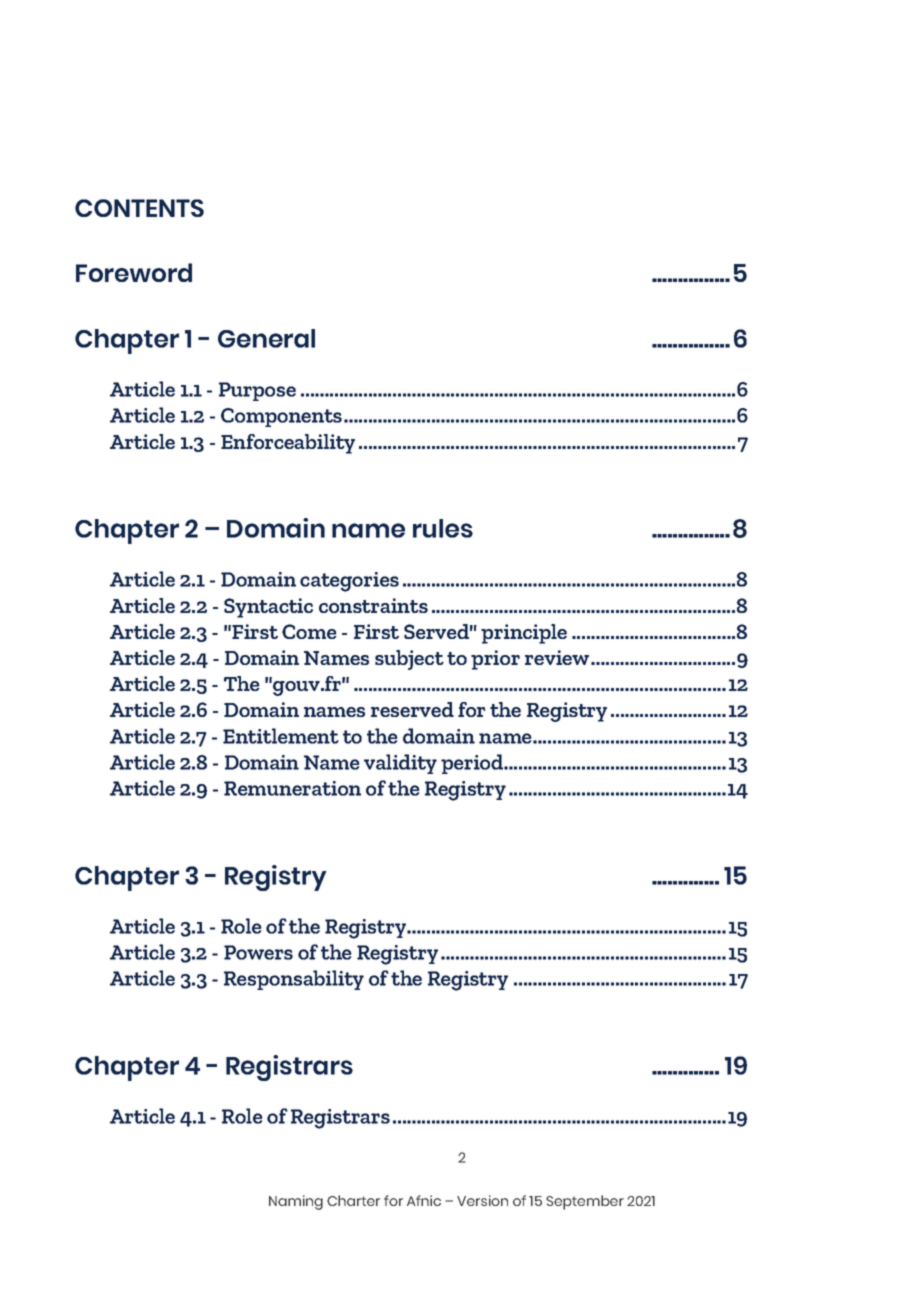  I want to click on General, so click(266, 338).
